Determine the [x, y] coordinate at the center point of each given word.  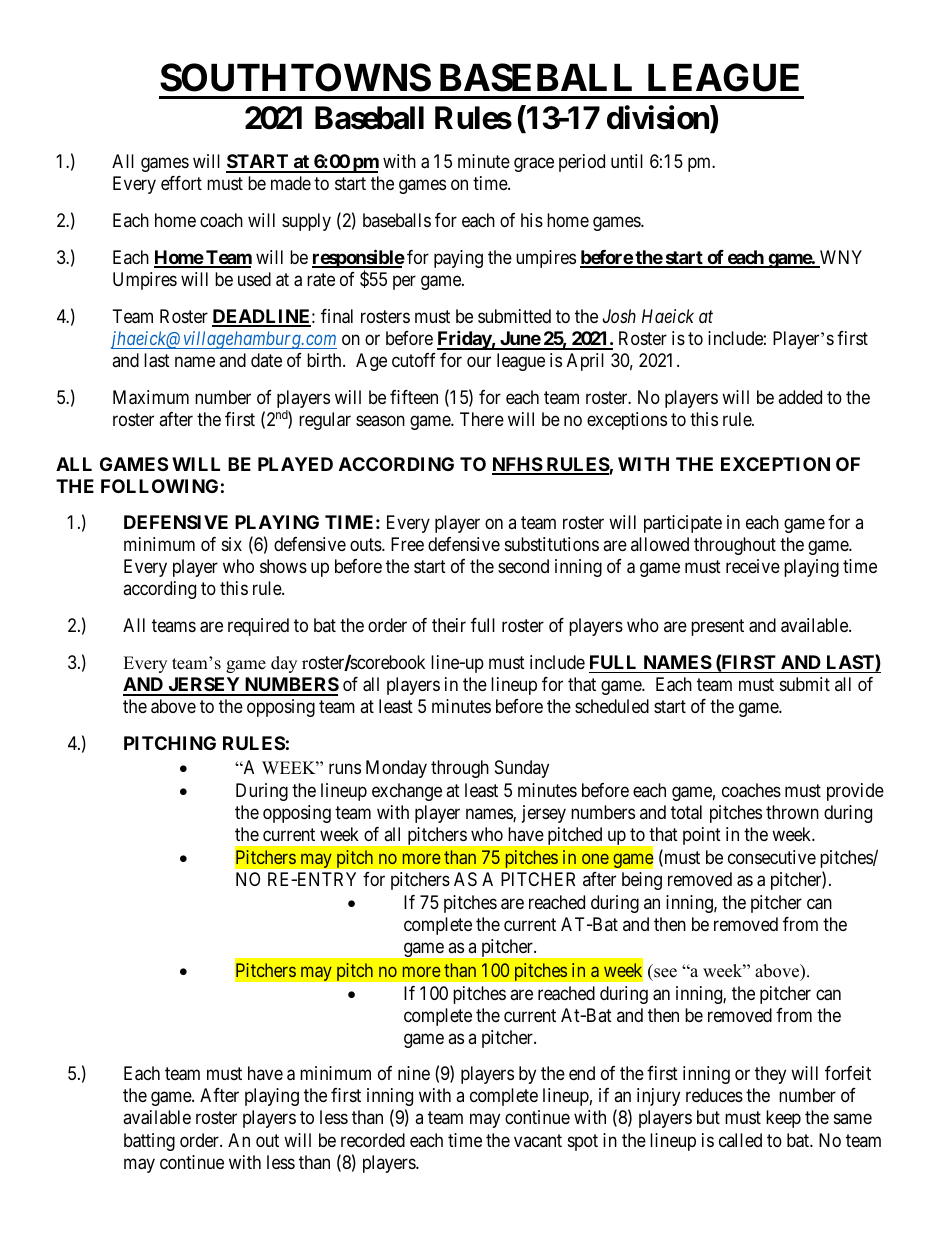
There [482, 419]
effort [181, 183]
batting [149, 1142]
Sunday [522, 769]
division [659, 119]
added [800, 397]
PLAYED [295, 464]
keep [783, 1119]
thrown [792, 812]
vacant [538, 1140]
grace [534, 165]
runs [345, 768]
